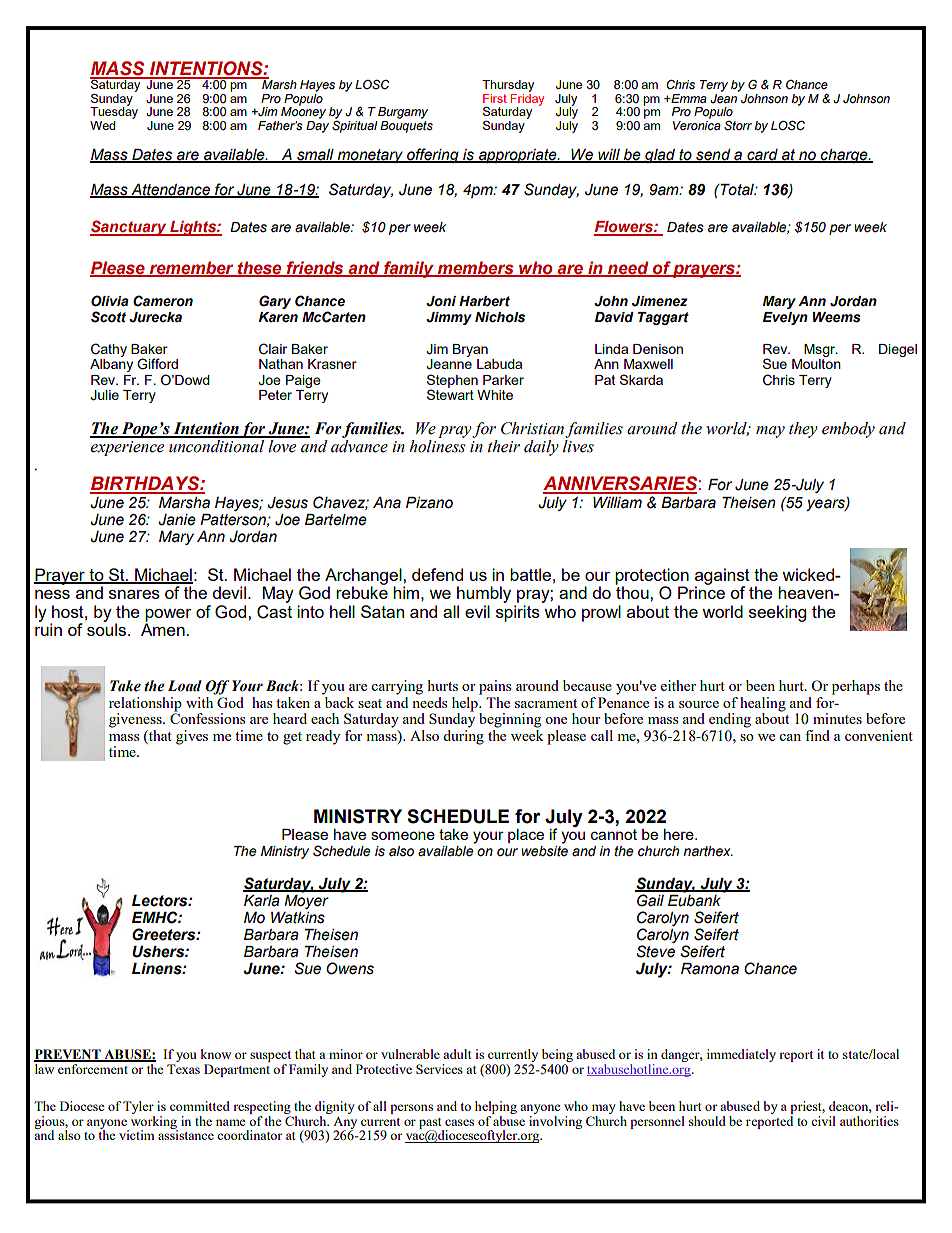 The width and height of the document is (952, 1233). I want to click on Tuesday, so click(114, 113).
